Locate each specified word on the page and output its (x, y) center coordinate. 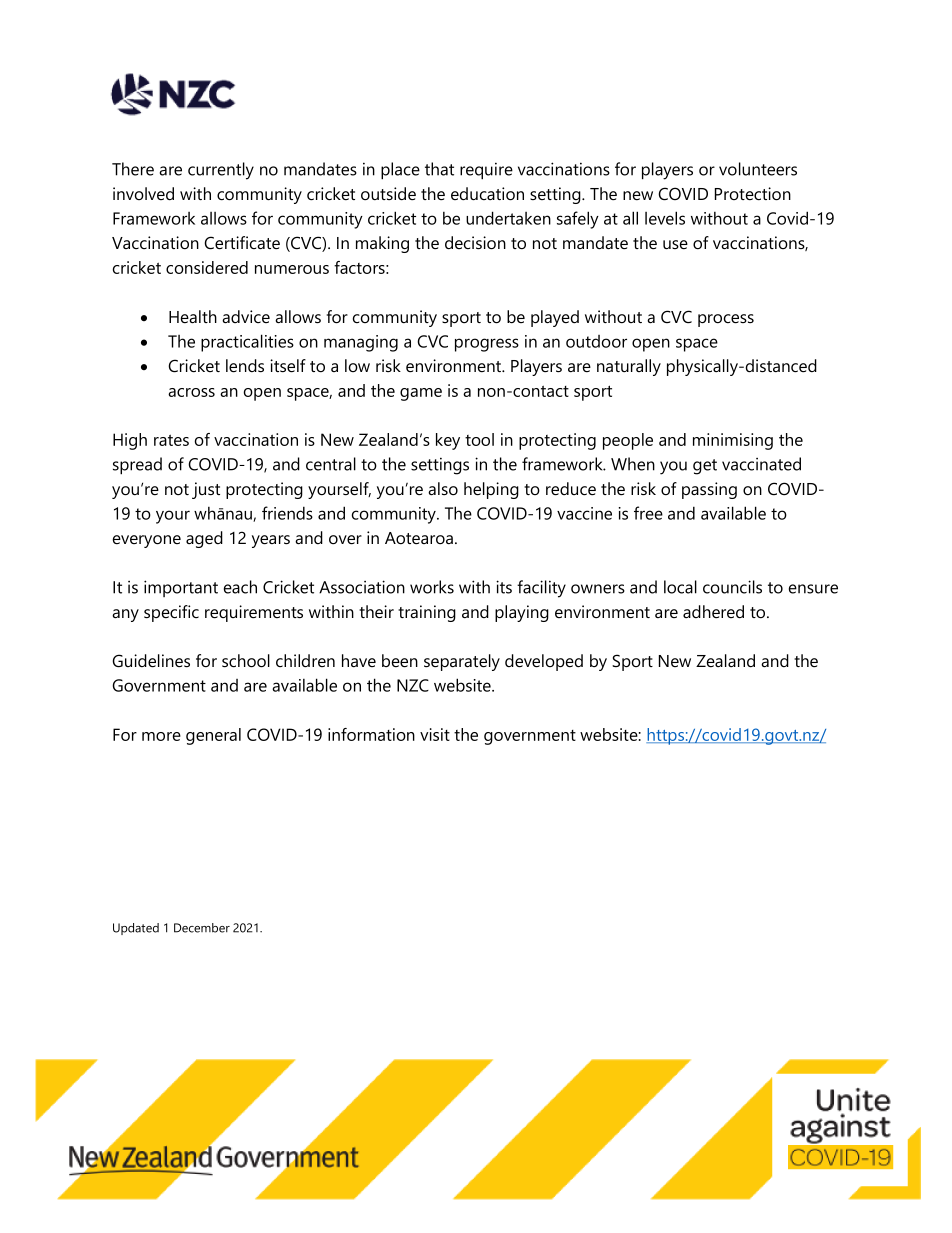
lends (245, 366)
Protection (753, 194)
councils (732, 587)
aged (204, 539)
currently (221, 171)
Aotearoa (419, 538)
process (726, 320)
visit (435, 734)
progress (487, 345)
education (487, 194)
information (371, 734)
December (202, 928)
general (213, 736)
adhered (713, 611)
